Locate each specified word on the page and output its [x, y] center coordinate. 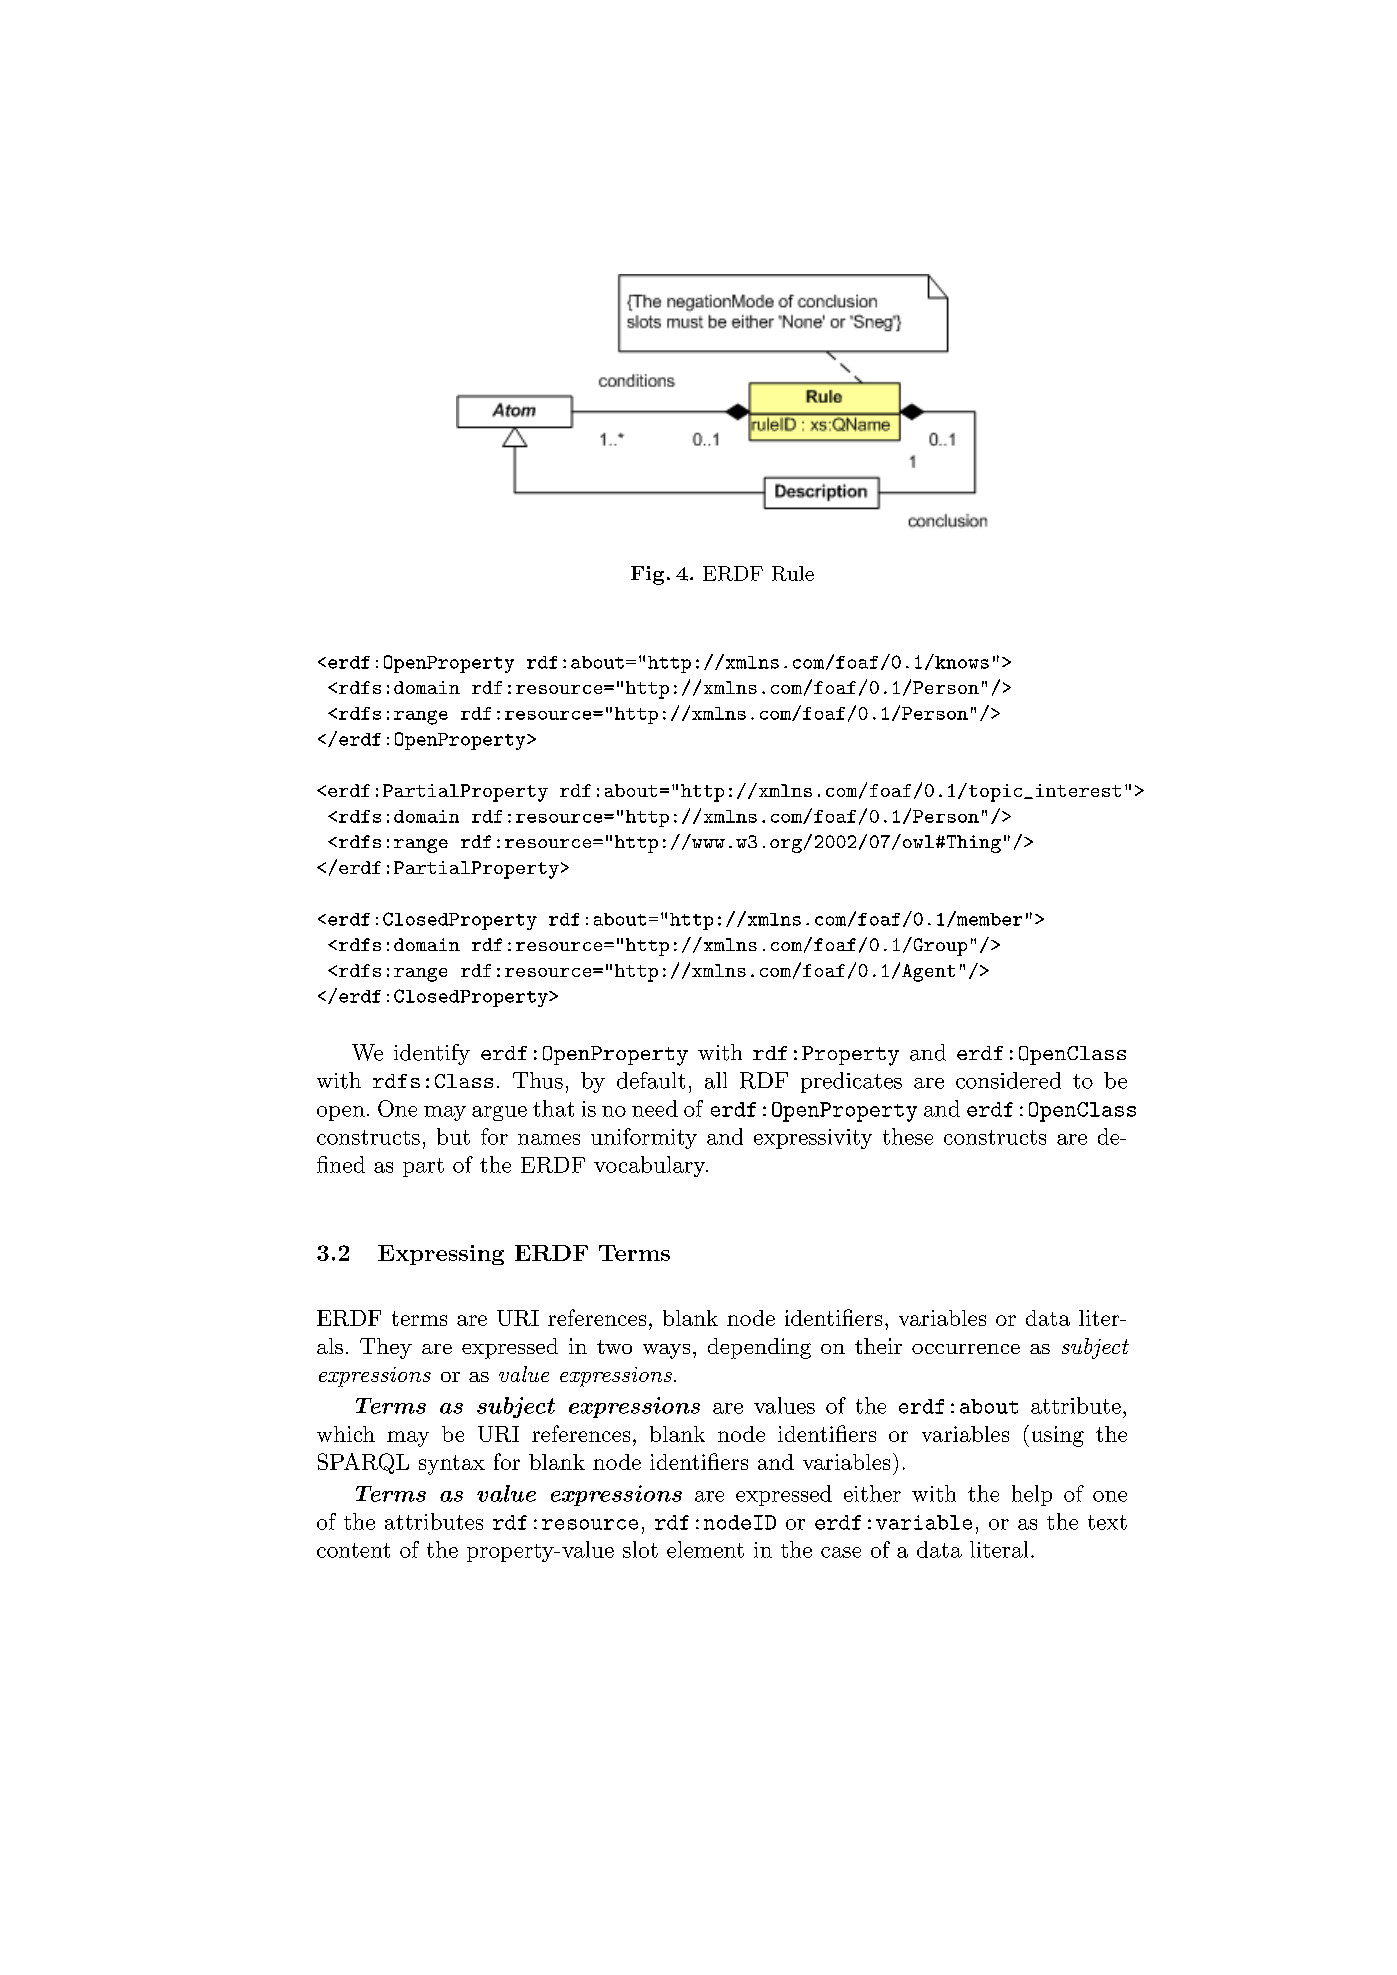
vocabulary [650, 1166]
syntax [452, 1465]
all [716, 1080]
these [908, 1136]
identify [432, 1054]
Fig [647, 575]
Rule [793, 573]
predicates [851, 1082]
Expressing [441, 1255]
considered [1008, 1080]
